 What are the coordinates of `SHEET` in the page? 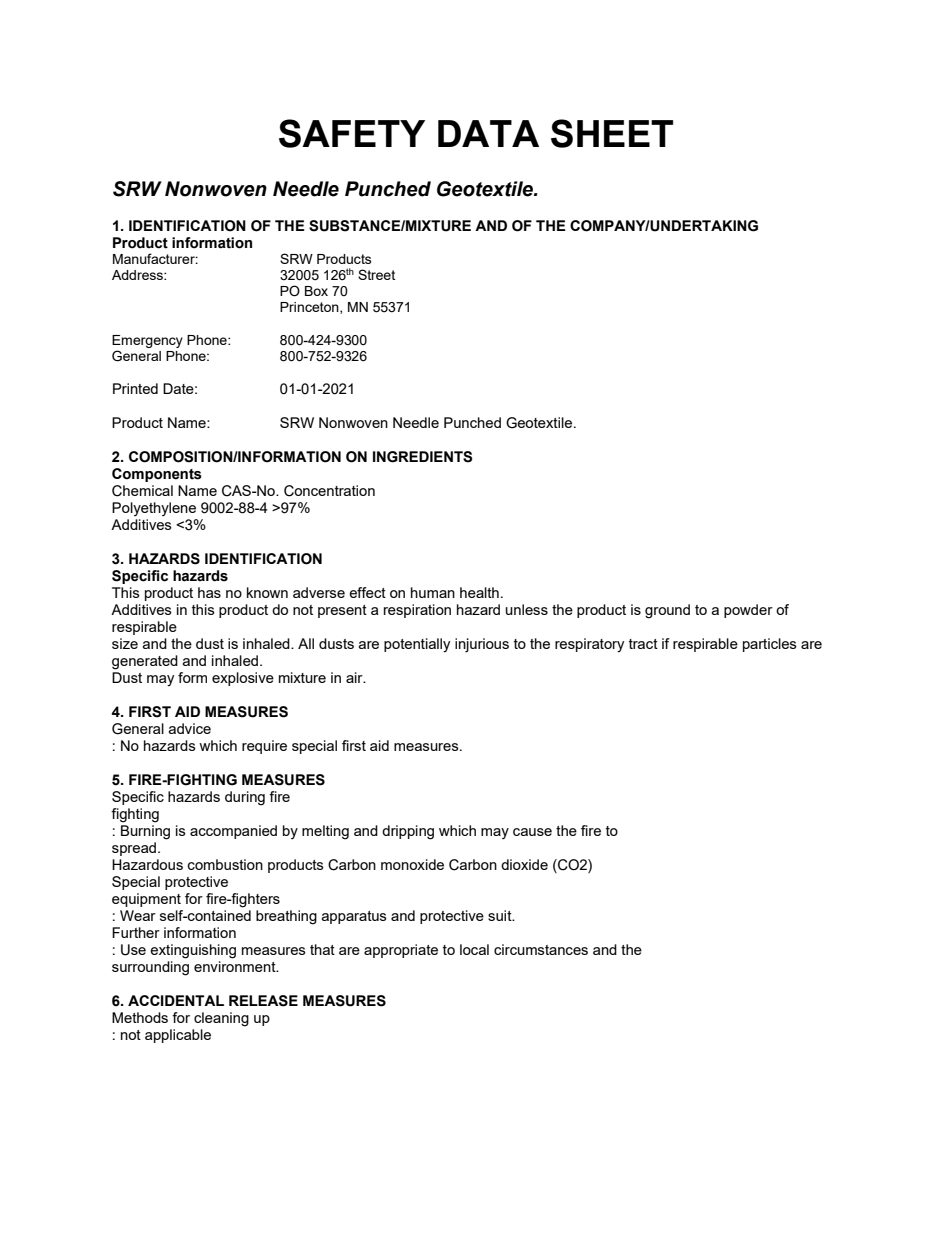 It's located at (612, 133).
